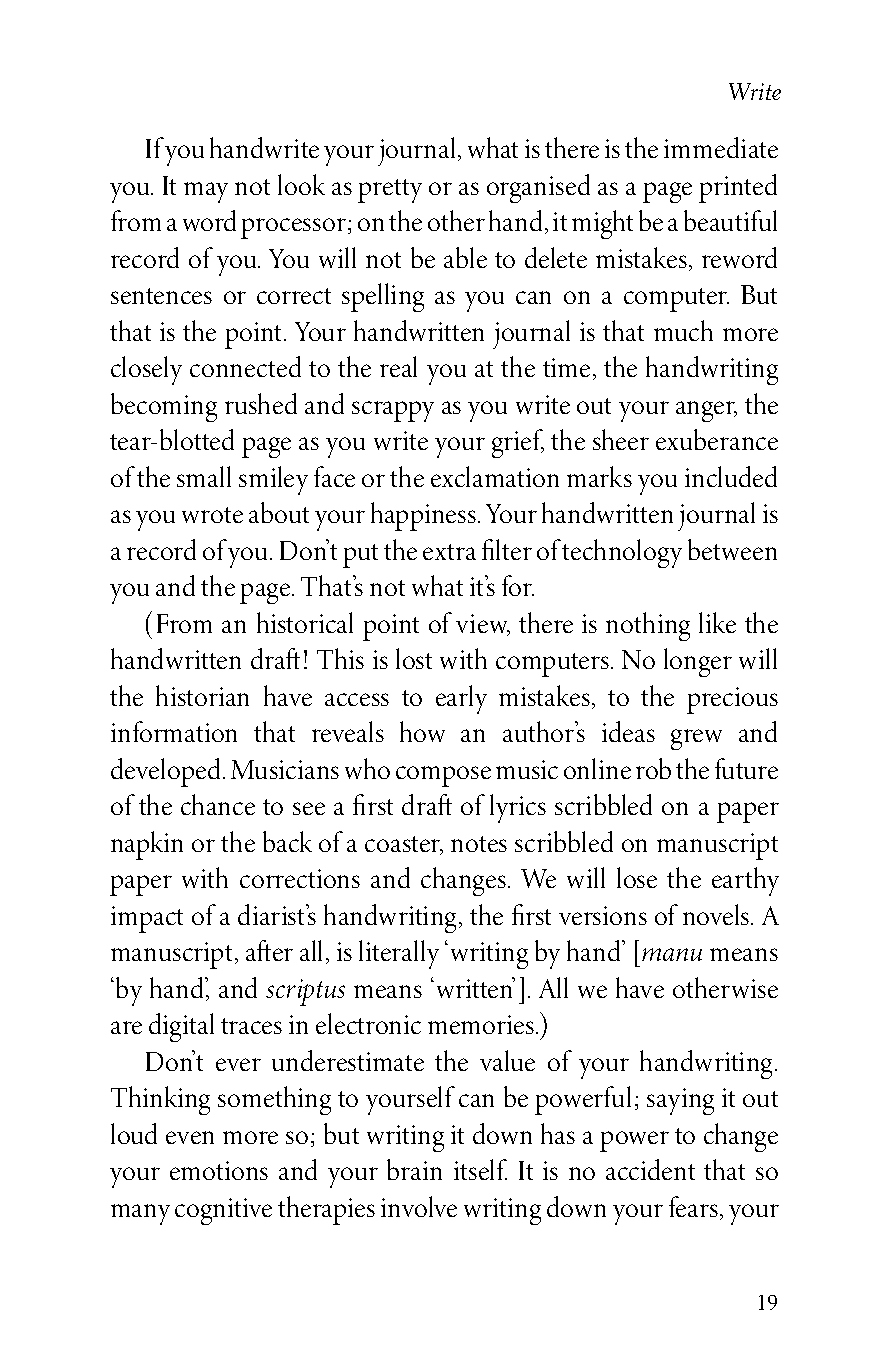 This screenshot has height=1366, width=896. I want to click on novels, so click(717, 914).
